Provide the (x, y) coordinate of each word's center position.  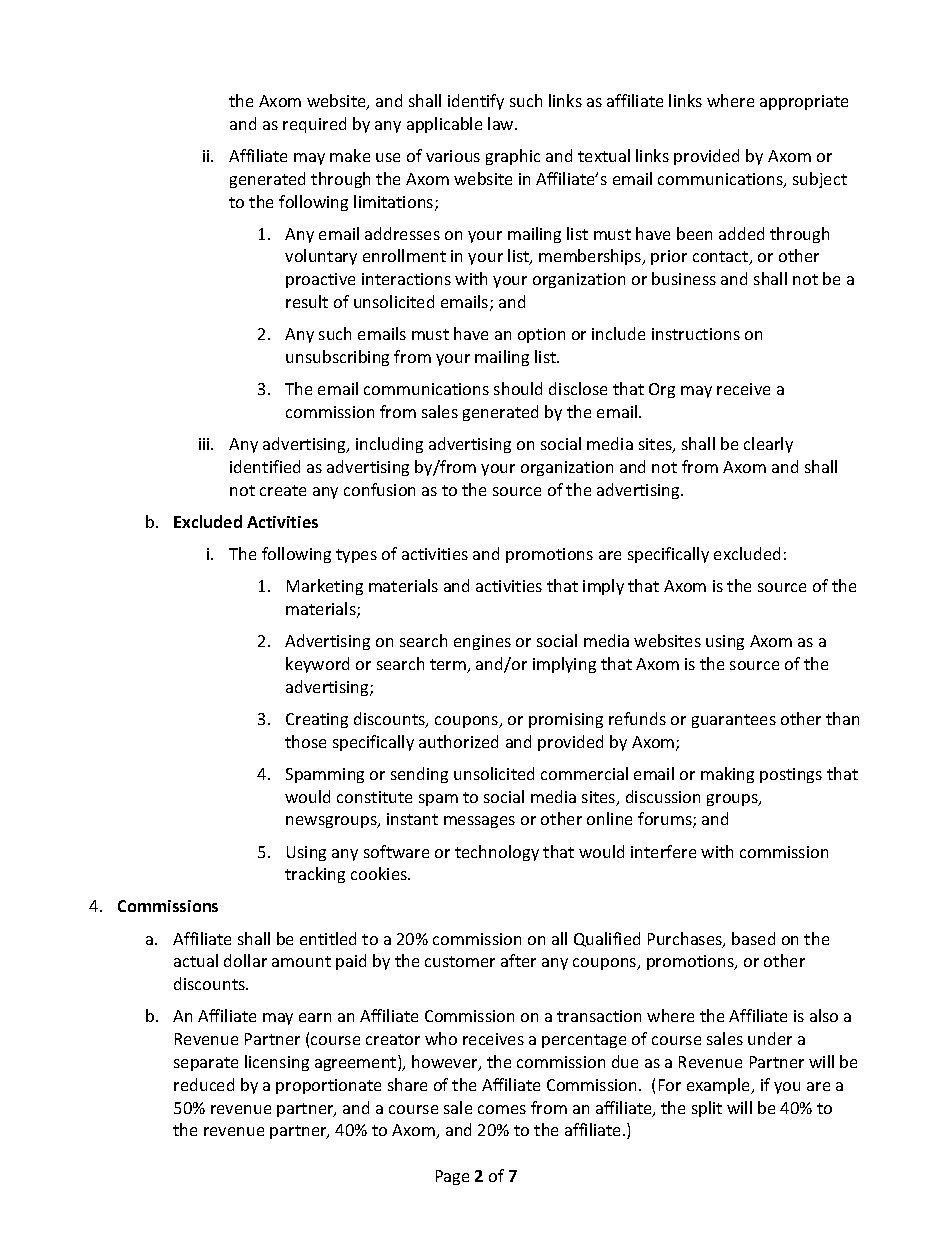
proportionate (328, 1086)
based (753, 938)
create (283, 490)
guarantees (734, 721)
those (305, 741)
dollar (245, 960)
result (307, 301)
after (518, 960)
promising (566, 720)
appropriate (804, 102)
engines (482, 642)
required (314, 125)
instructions (696, 334)
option (541, 335)
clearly (768, 445)
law (502, 123)
